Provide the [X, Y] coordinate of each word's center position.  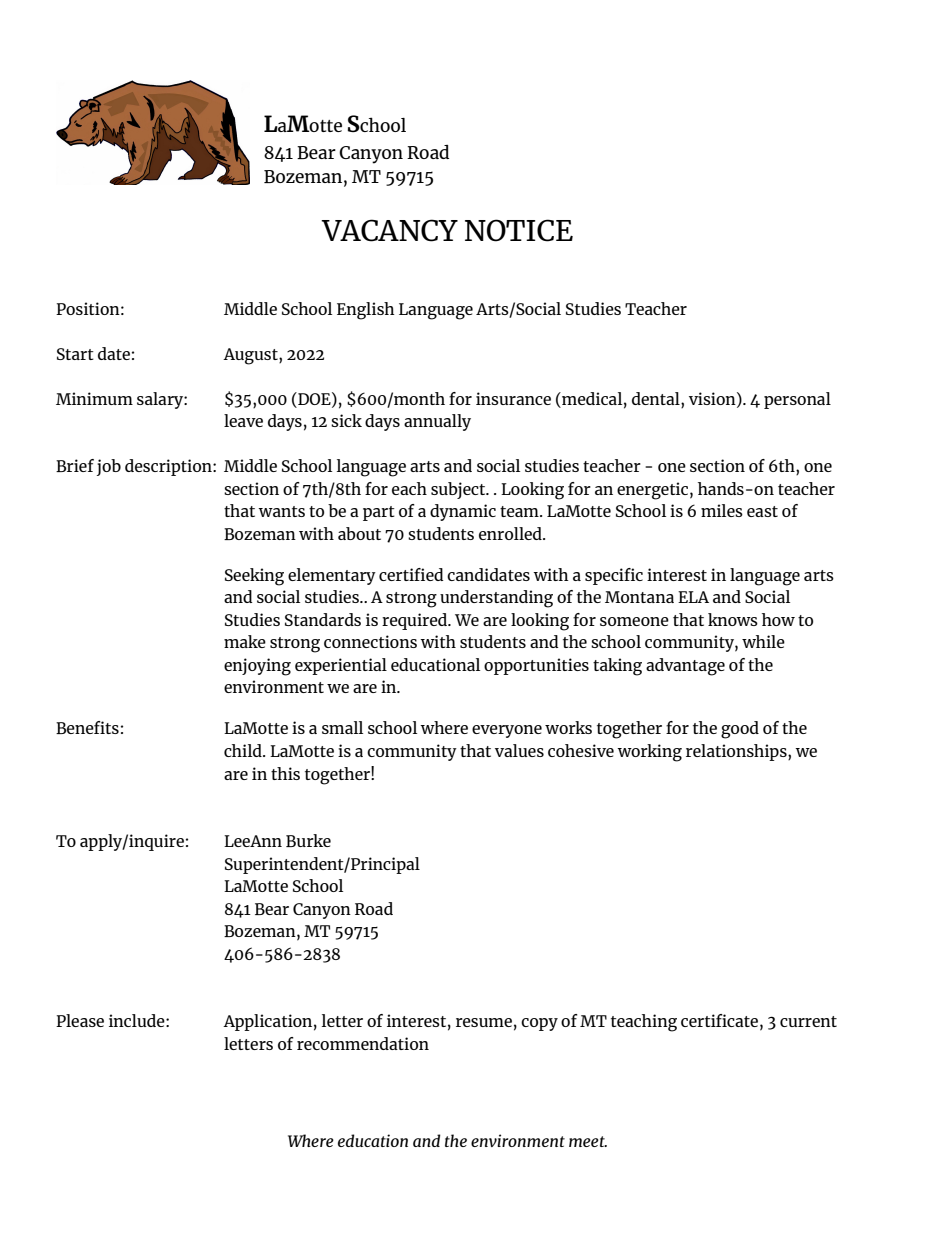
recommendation [363, 1043]
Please [80, 1020]
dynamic [463, 512]
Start [75, 354]
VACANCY [389, 230]
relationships [737, 752]
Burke [308, 840]
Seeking [254, 577]
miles [722, 510]
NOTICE [519, 230]
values [519, 750]
